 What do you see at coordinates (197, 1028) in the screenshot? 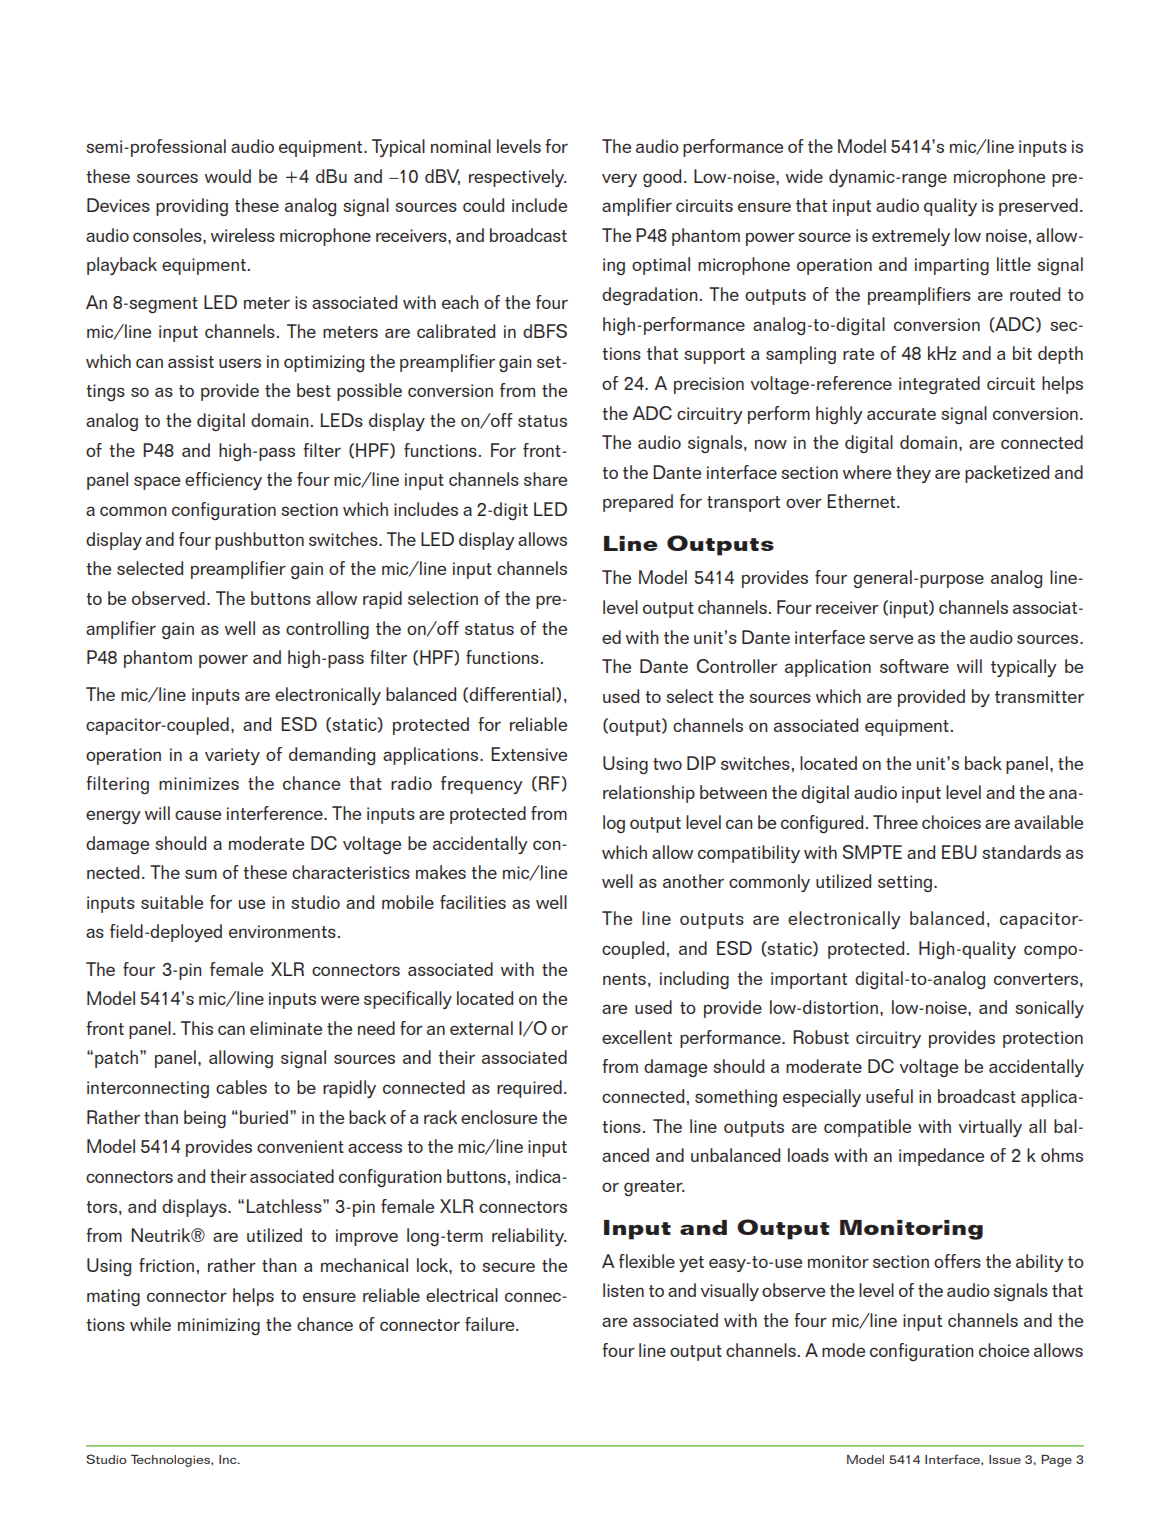
I see `This` at bounding box center [197, 1028].
